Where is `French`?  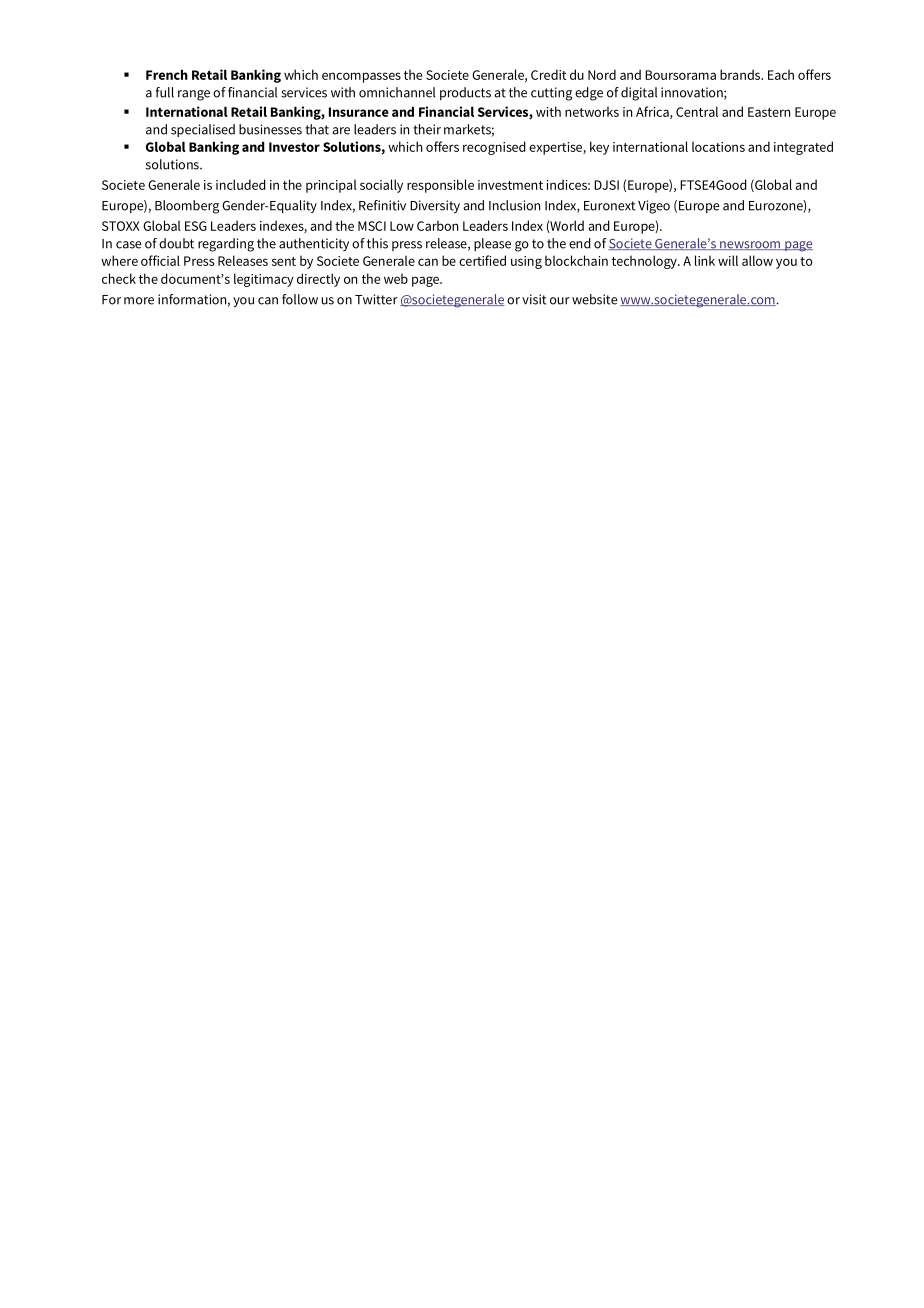
French is located at coordinates (167, 75).
